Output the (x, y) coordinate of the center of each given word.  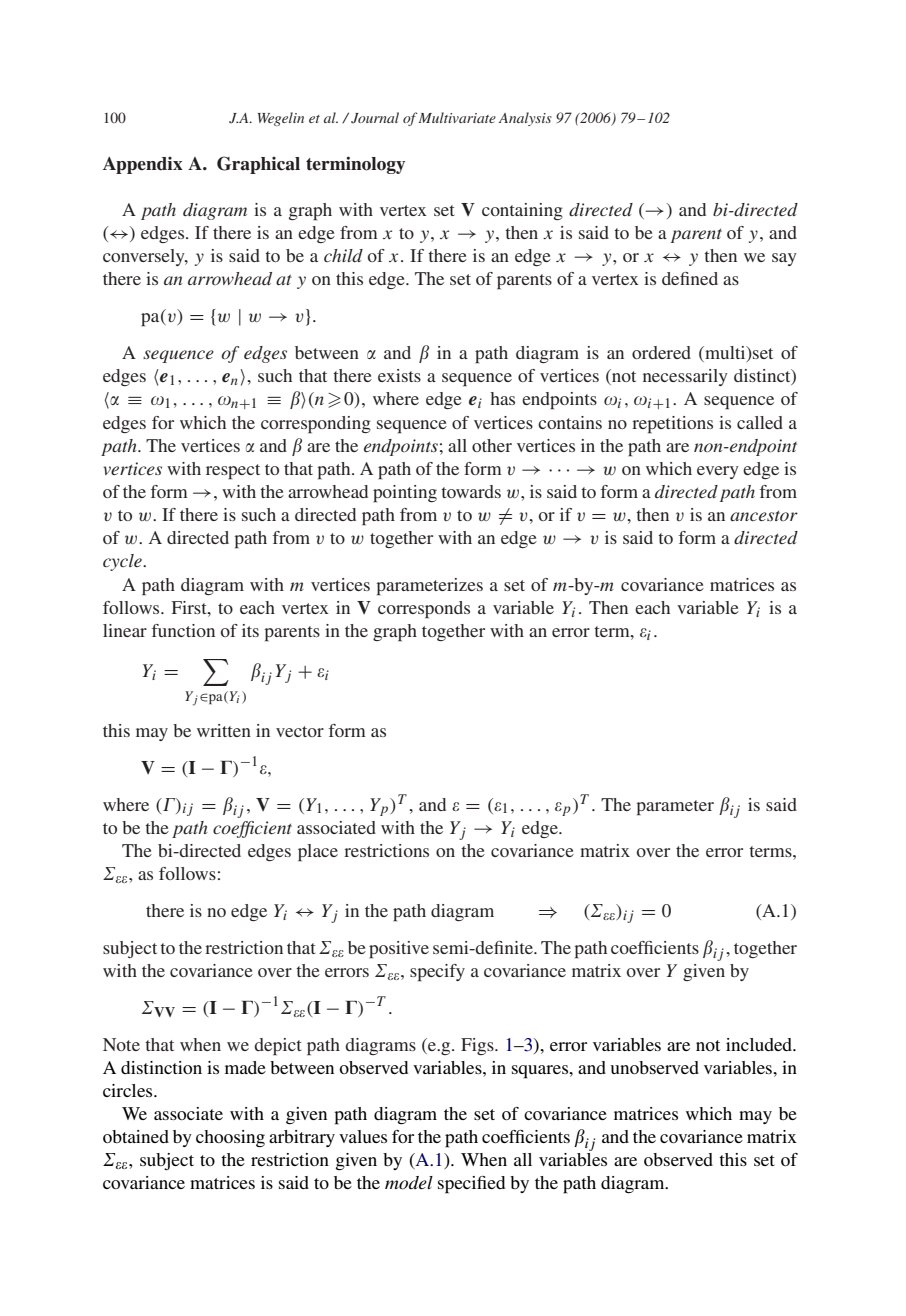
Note (121, 1044)
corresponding (316, 425)
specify (437, 973)
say (784, 259)
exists (399, 375)
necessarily (685, 377)
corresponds (424, 610)
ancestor (764, 516)
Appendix (143, 165)
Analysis (525, 119)
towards (471, 491)
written (224, 730)
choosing (230, 1139)
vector (300, 731)
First (190, 607)
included (760, 1044)
